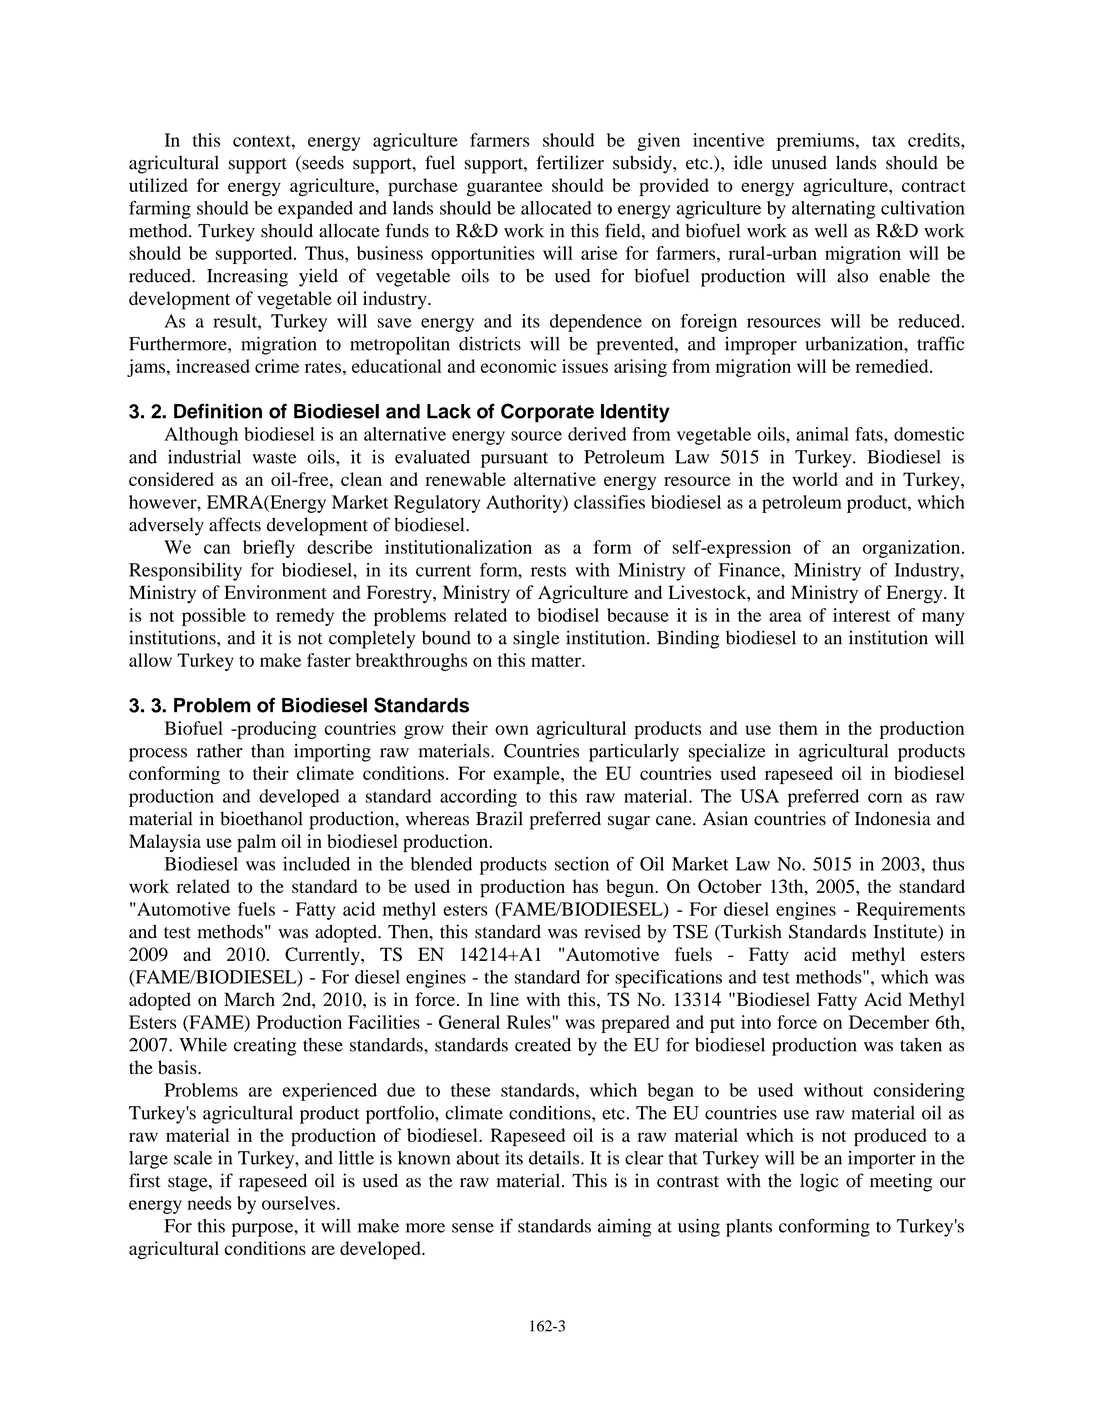 This screenshot has height=1416, width=1094. What do you see at coordinates (819, 1182) in the screenshot?
I see `logic` at bounding box center [819, 1182].
